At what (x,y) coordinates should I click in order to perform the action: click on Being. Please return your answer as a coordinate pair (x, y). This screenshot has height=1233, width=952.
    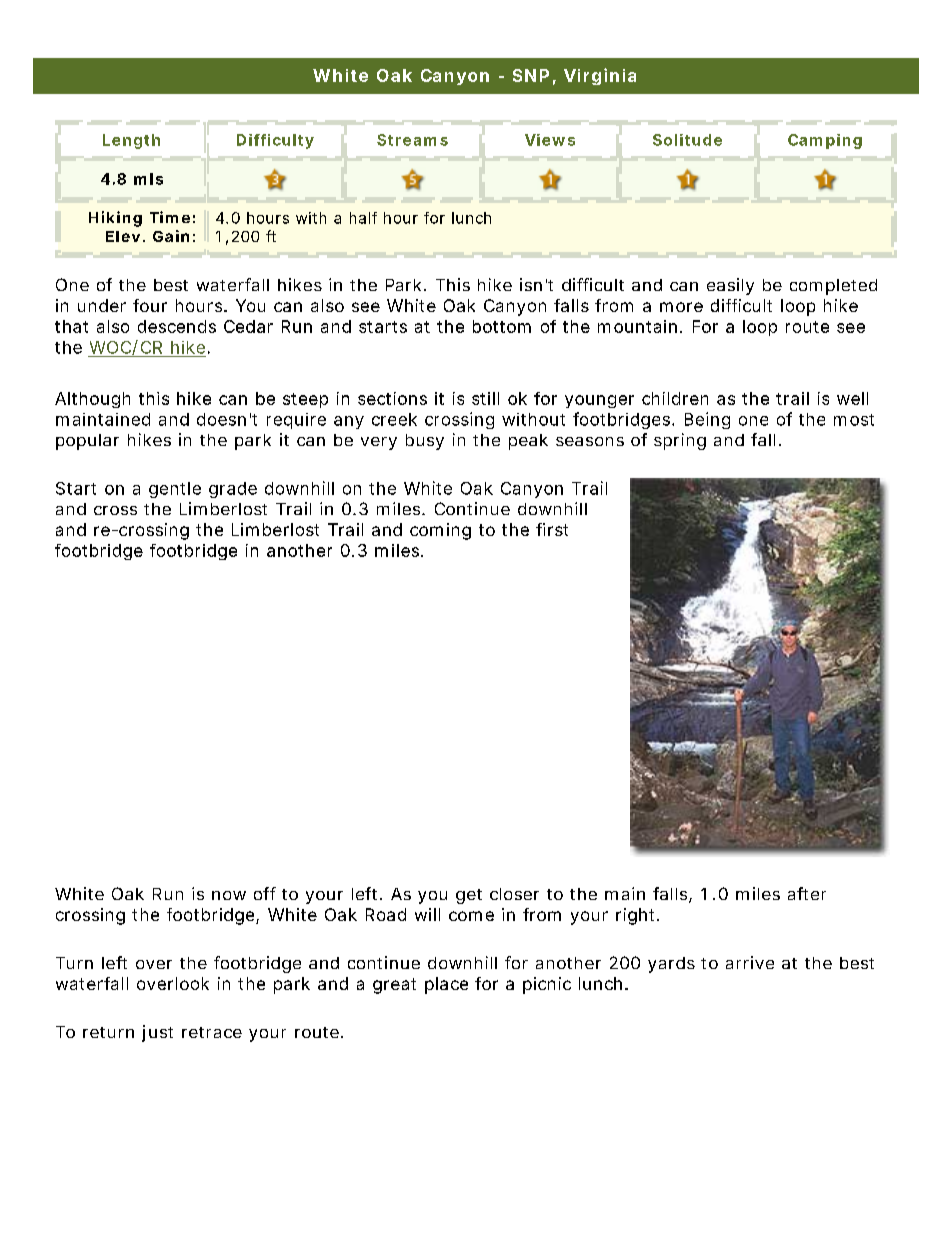
    Looking at the image, I should click on (707, 420).
